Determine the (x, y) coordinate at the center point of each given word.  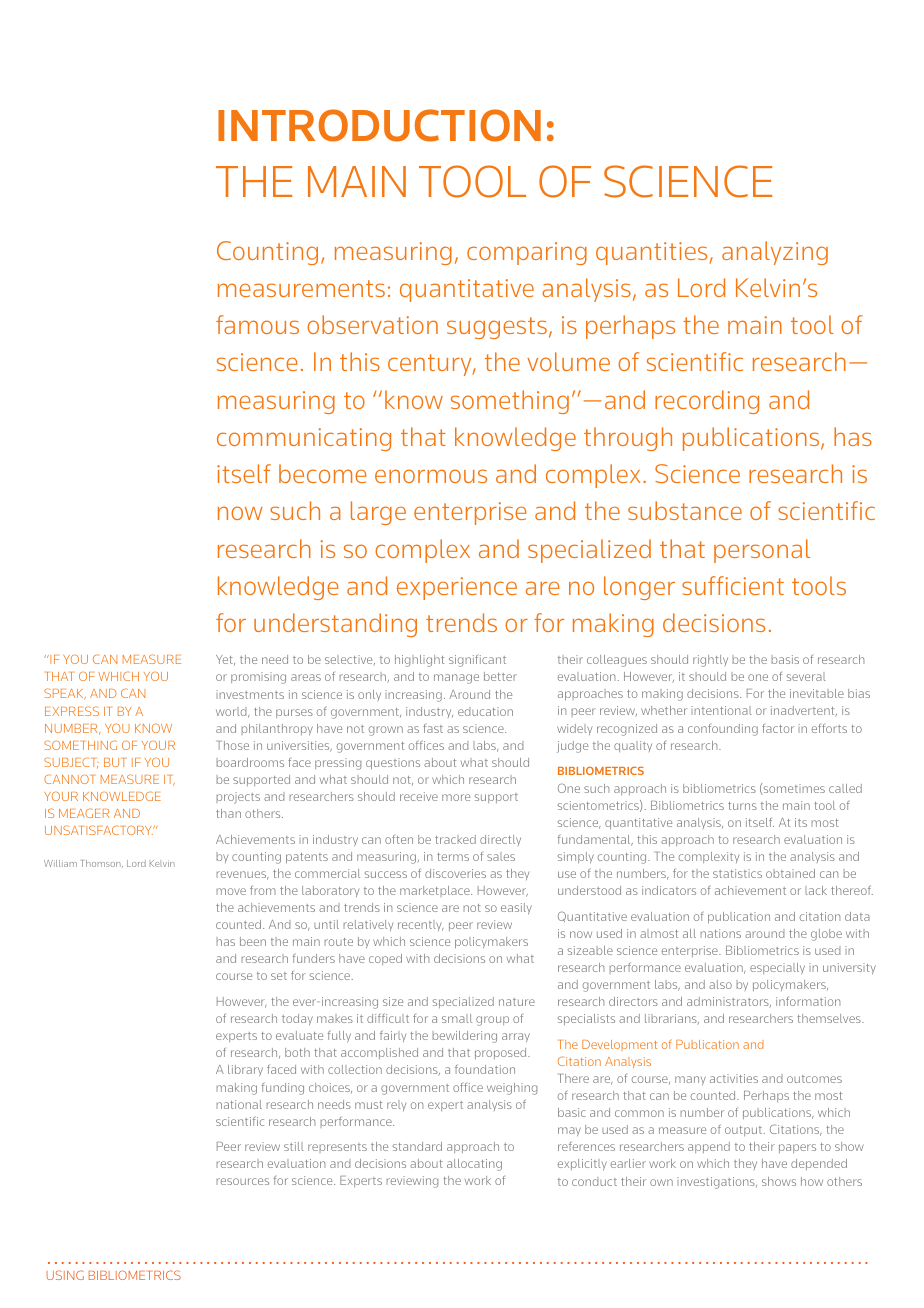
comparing (527, 253)
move (231, 891)
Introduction (379, 125)
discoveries (455, 873)
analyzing (775, 253)
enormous (431, 476)
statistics (737, 873)
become (323, 473)
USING (65, 1275)
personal (762, 551)
